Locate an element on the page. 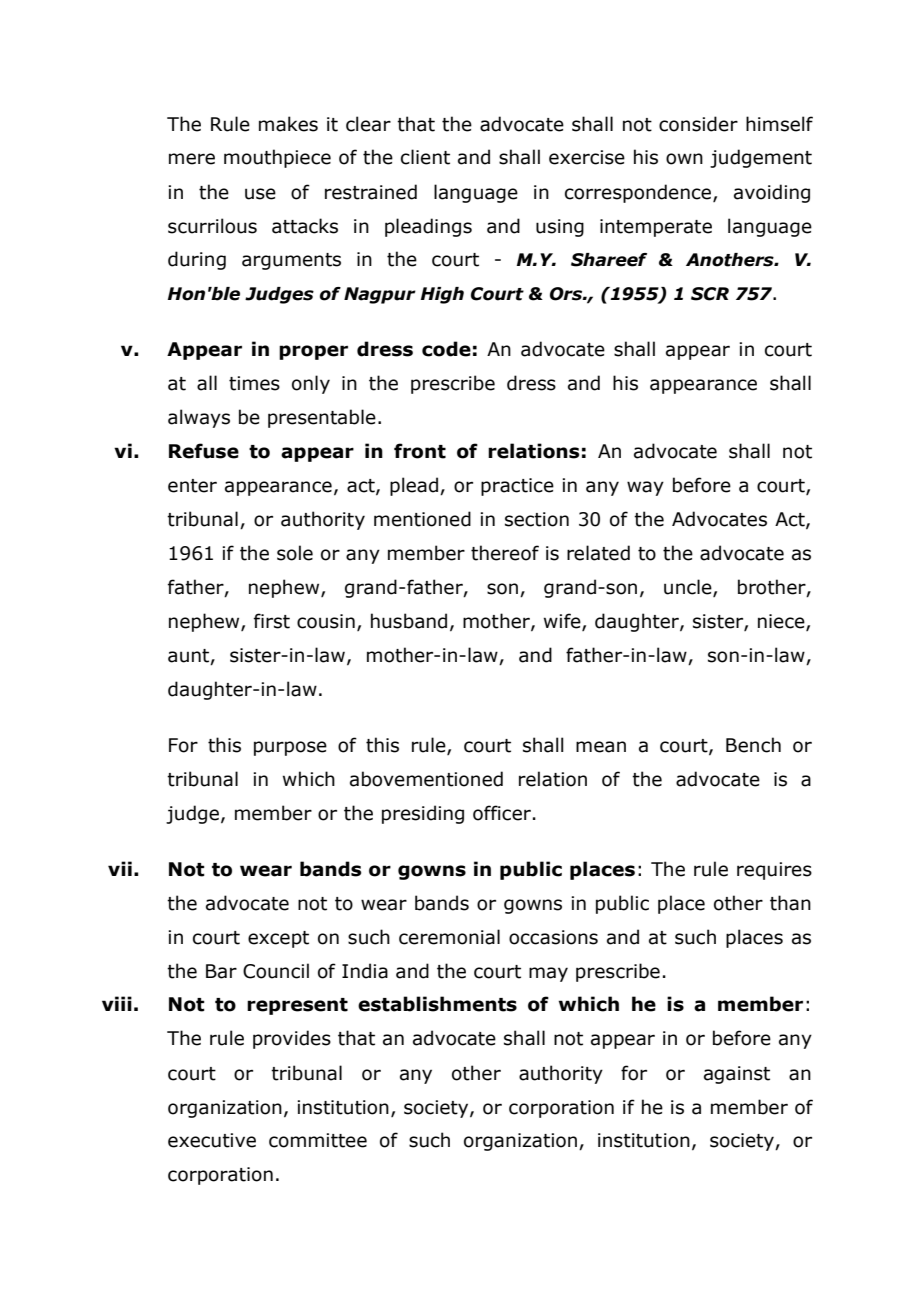 Image resolution: width=924 pixels, height=1308 pixels. enter is located at coordinates (192, 486).
